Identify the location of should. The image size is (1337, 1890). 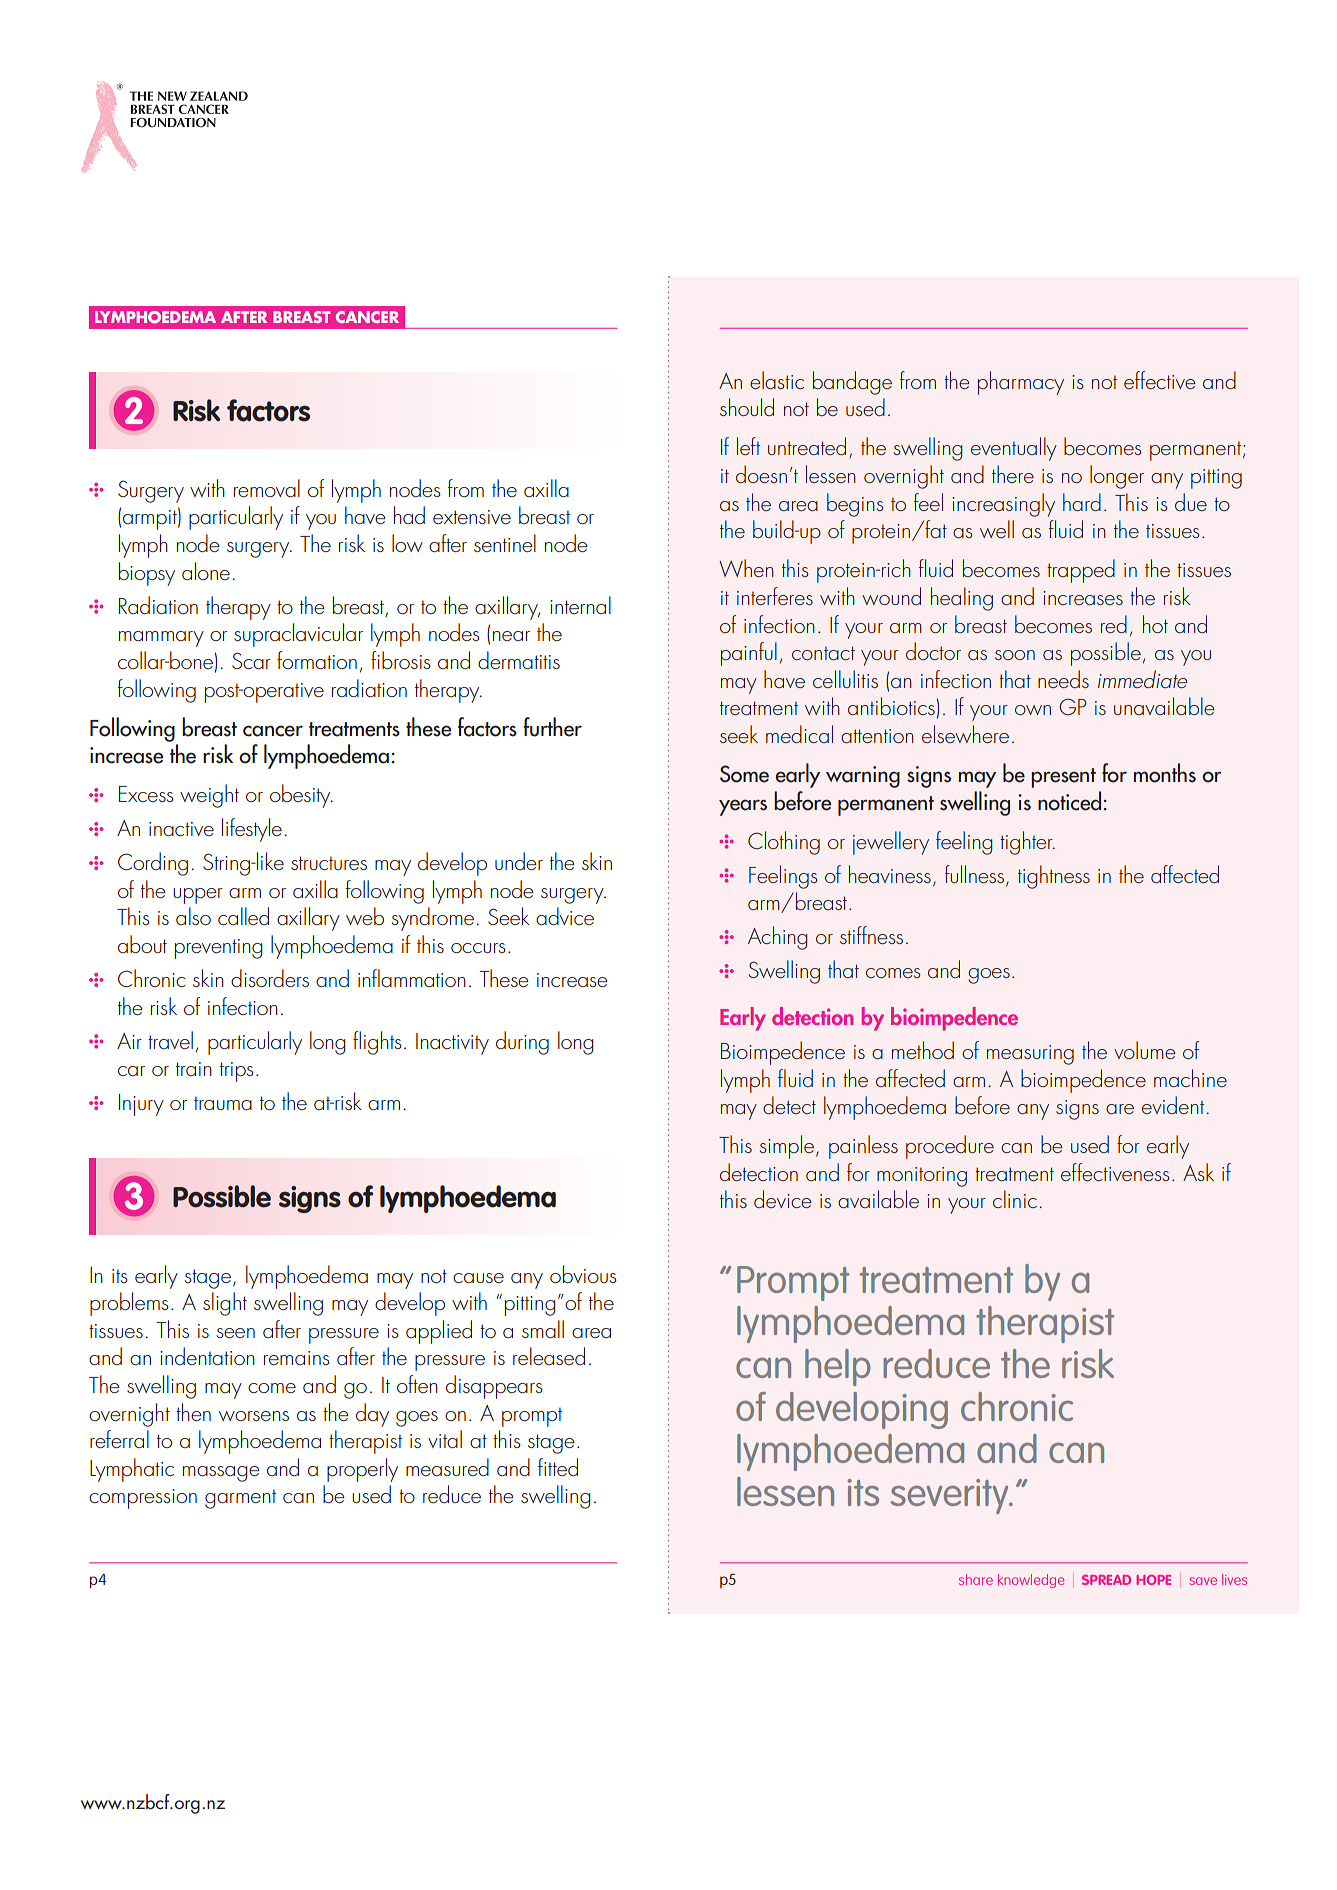
(747, 407).
